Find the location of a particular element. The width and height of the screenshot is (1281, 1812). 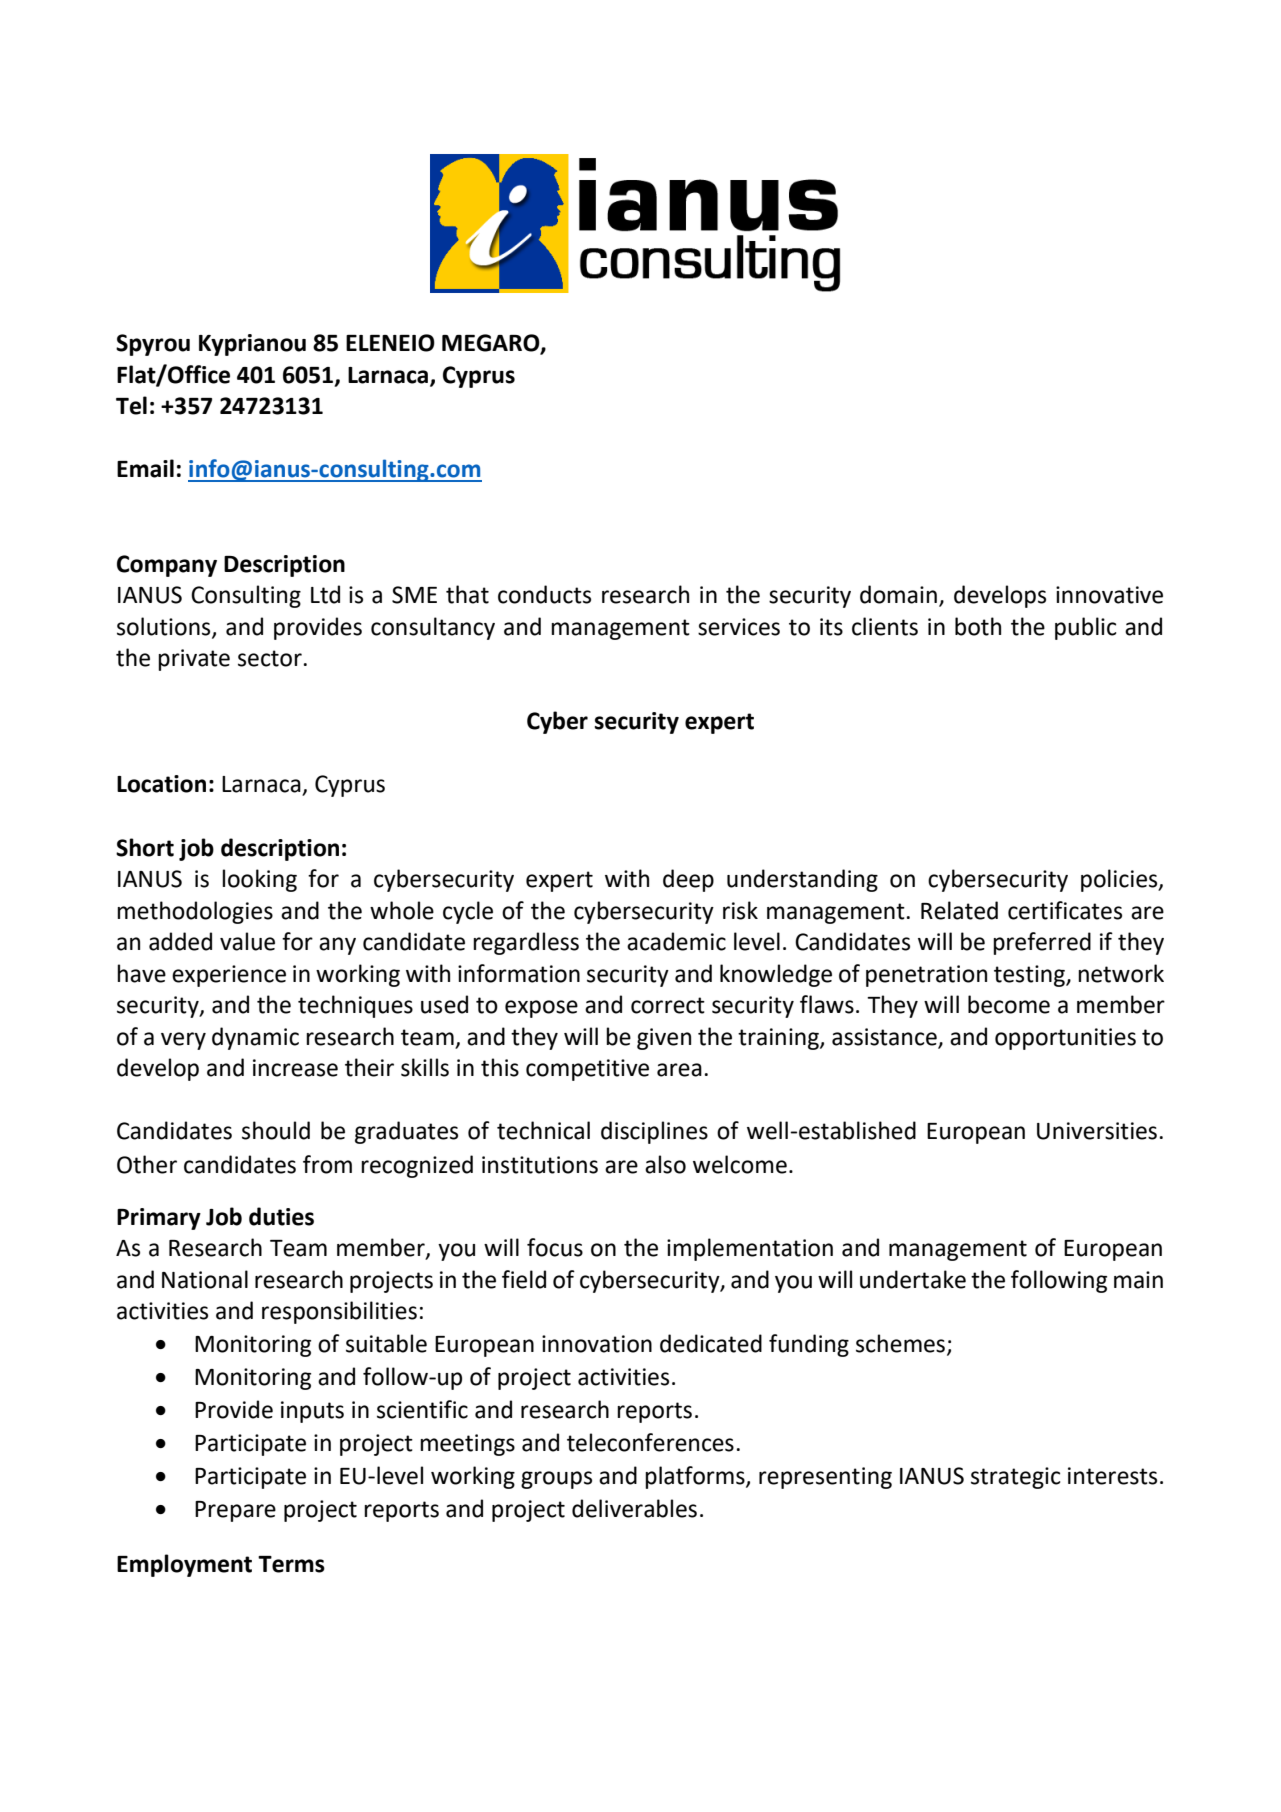

Related is located at coordinates (959, 910).
